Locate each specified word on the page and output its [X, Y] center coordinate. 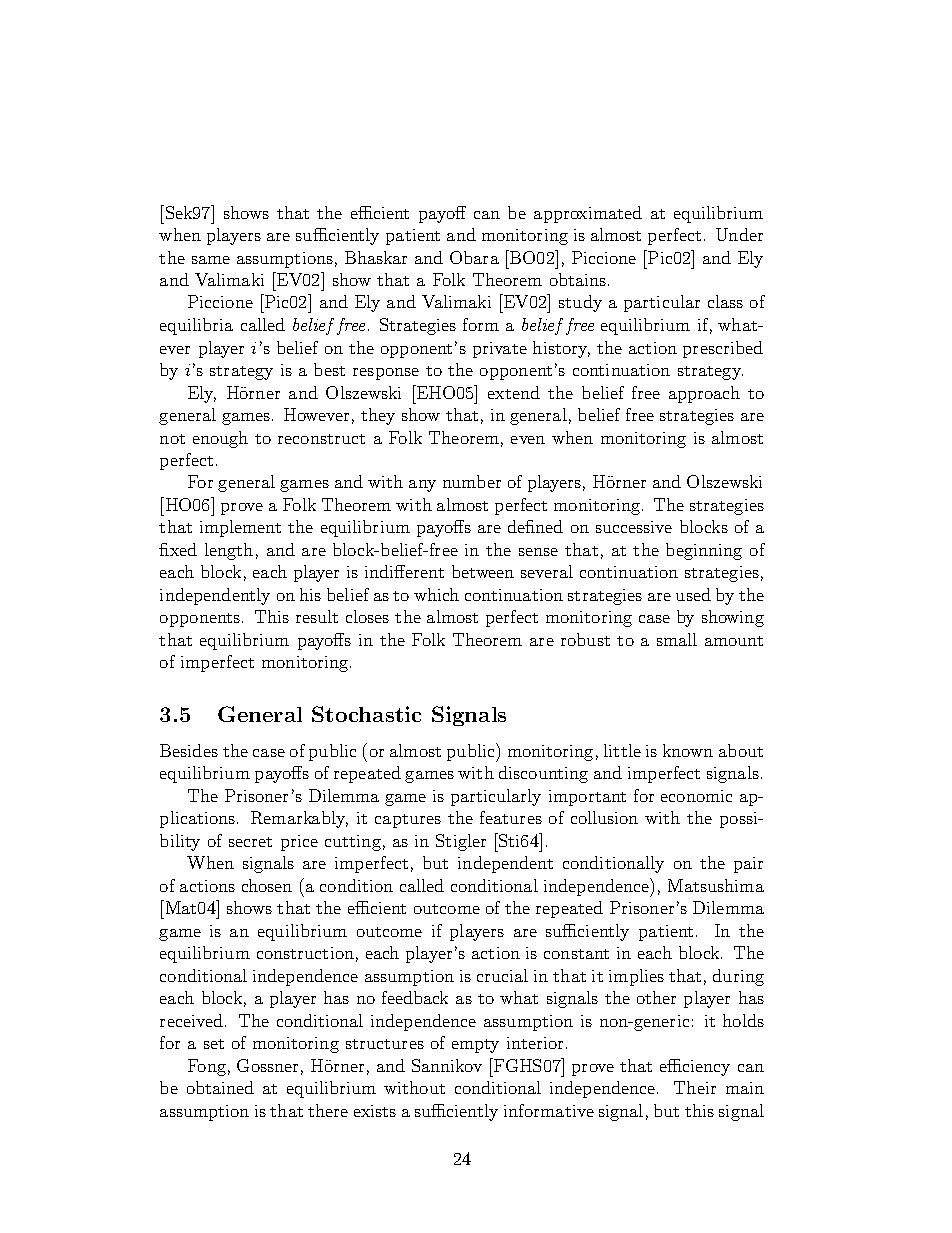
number [472, 481]
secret [250, 842]
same [211, 260]
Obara [474, 257]
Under [739, 234]
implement [240, 528]
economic [696, 796]
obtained [220, 1087]
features [511, 817]
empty [475, 1046]
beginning [704, 551]
